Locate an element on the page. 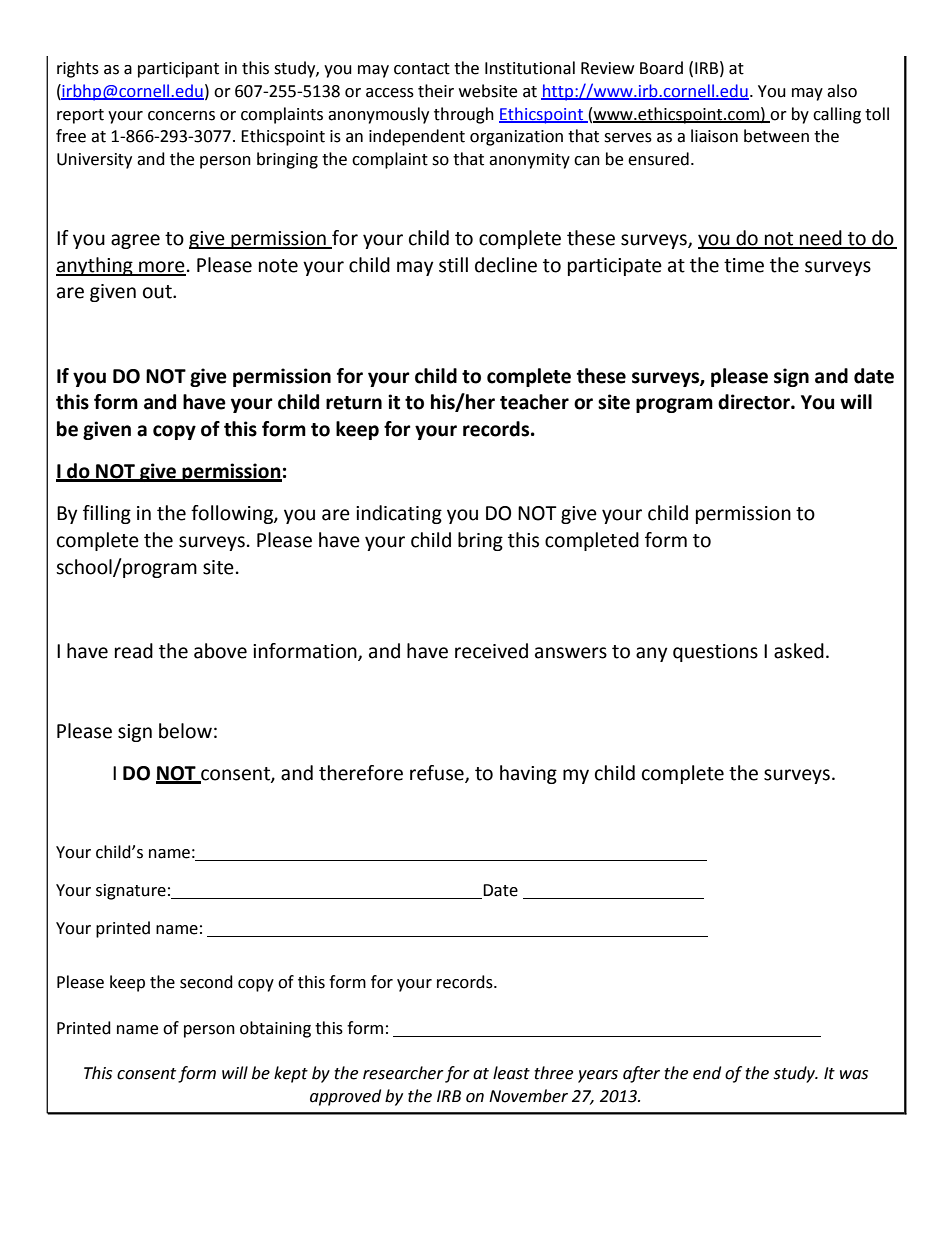  received is located at coordinates (491, 651).
